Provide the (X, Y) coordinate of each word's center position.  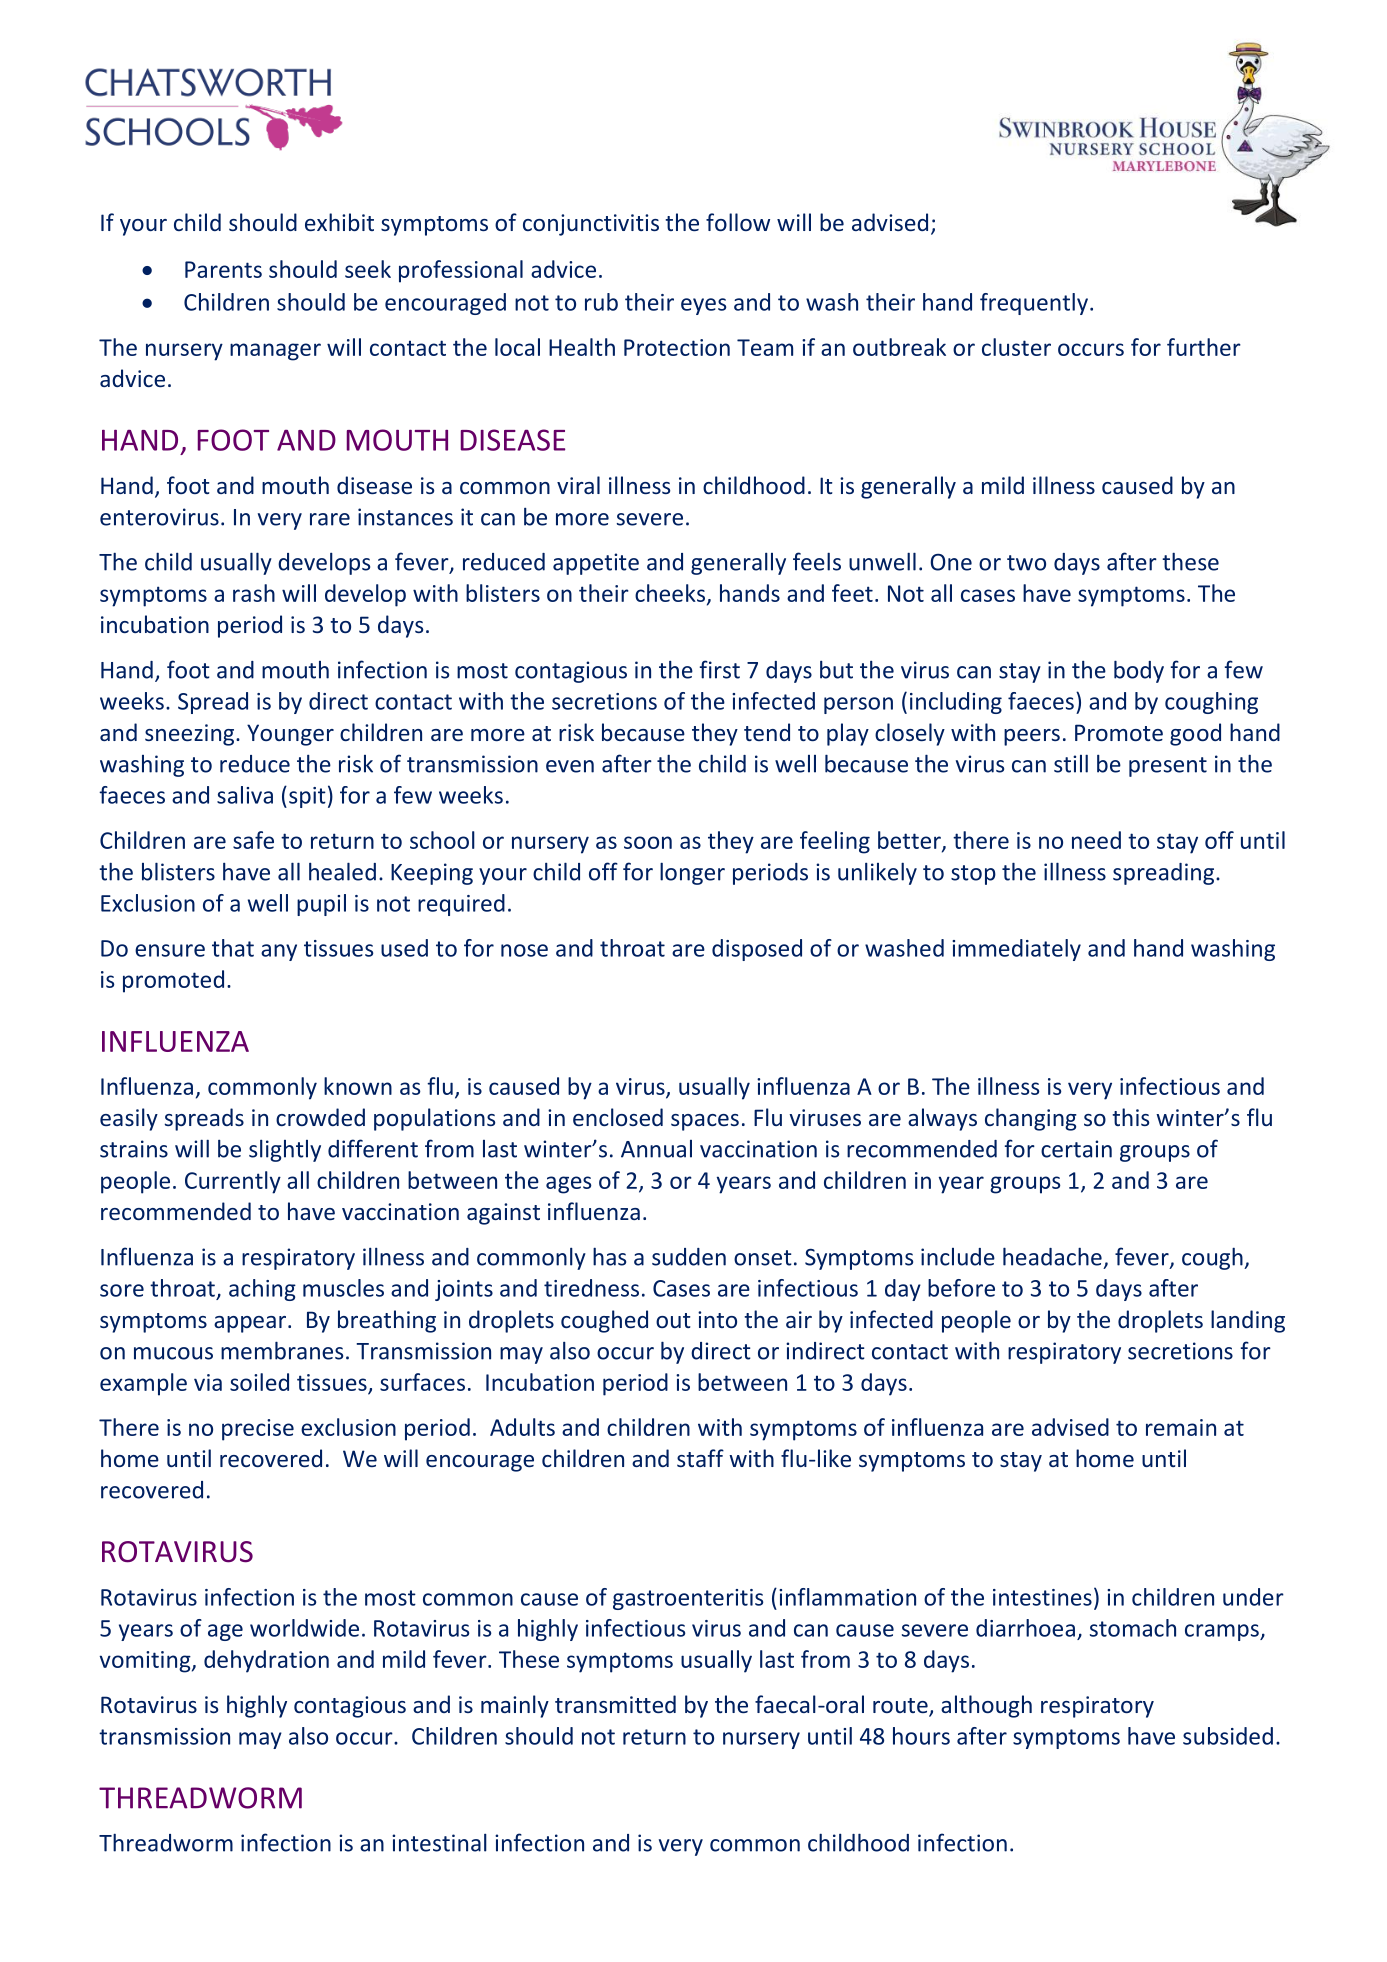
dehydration (266, 1661)
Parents (223, 269)
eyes (703, 306)
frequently (1034, 304)
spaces (705, 1122)
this (1130, 1117)
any (279, 952)
